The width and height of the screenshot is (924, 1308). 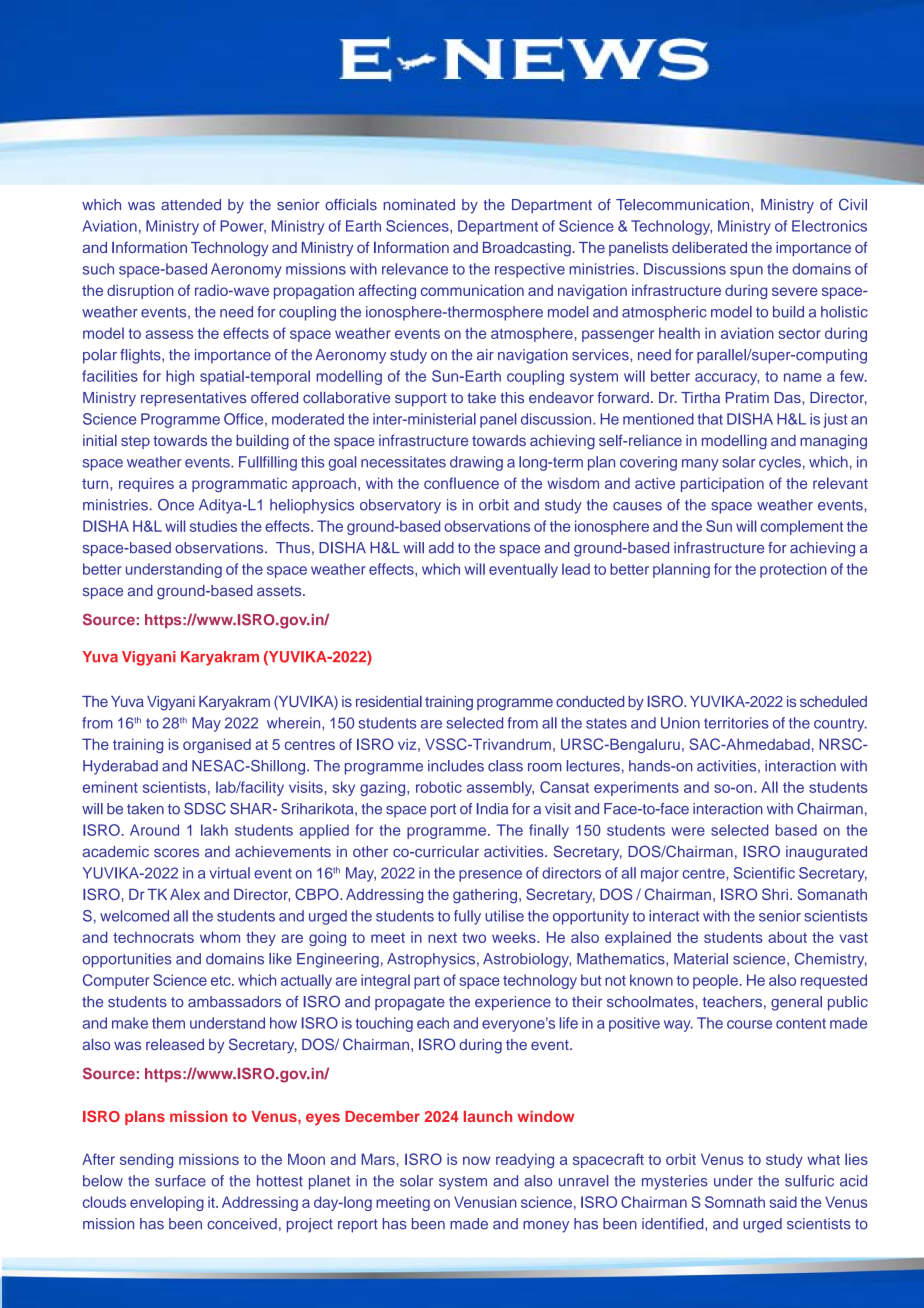 I want to click on readying, so click(x=525, y=1160).
